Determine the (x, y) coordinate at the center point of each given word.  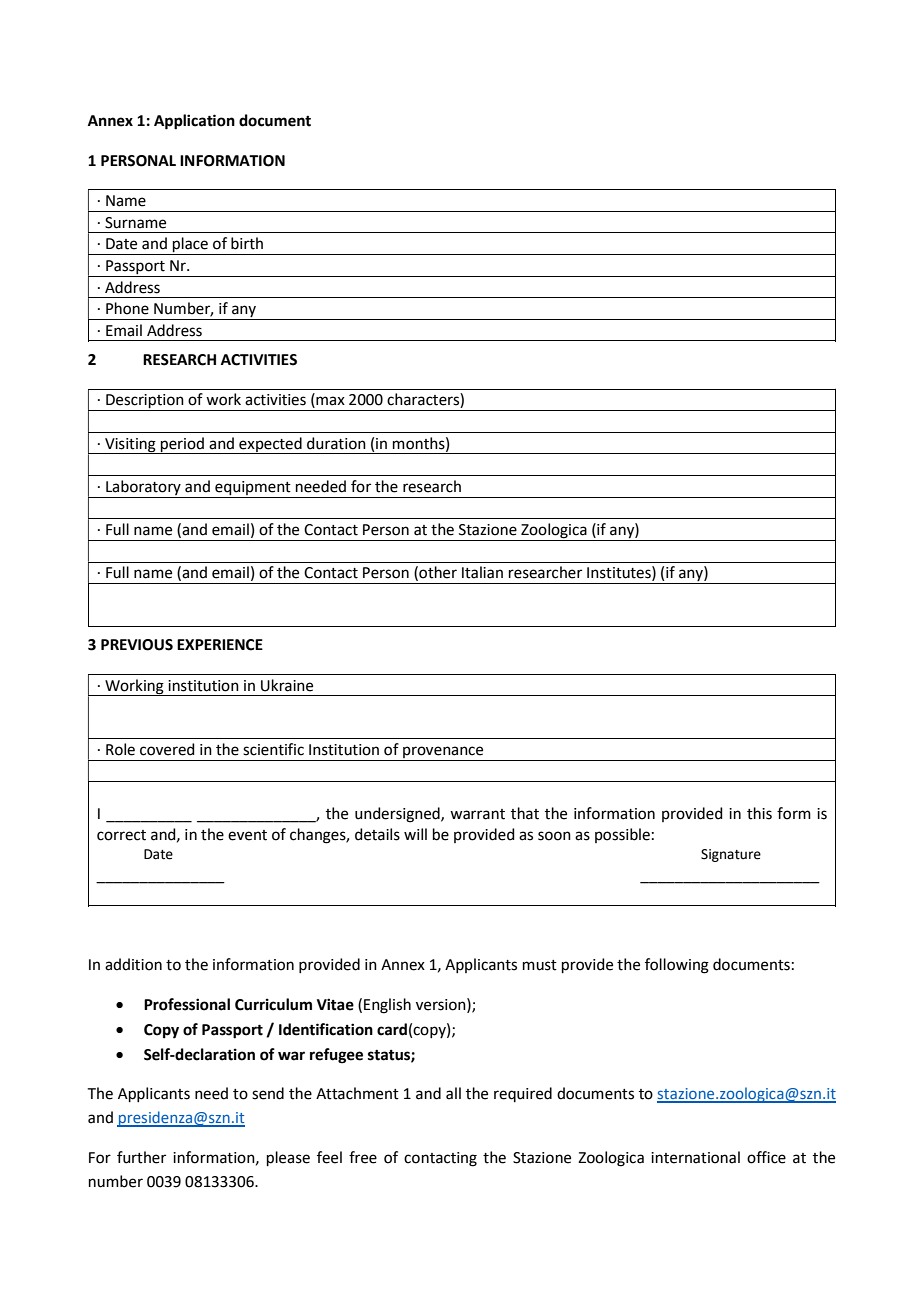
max (329, 402)
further (141, 1157)
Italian (482, 572)
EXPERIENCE (220, 645)
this (759, 813)
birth (247, 243)
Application (194, 122)
